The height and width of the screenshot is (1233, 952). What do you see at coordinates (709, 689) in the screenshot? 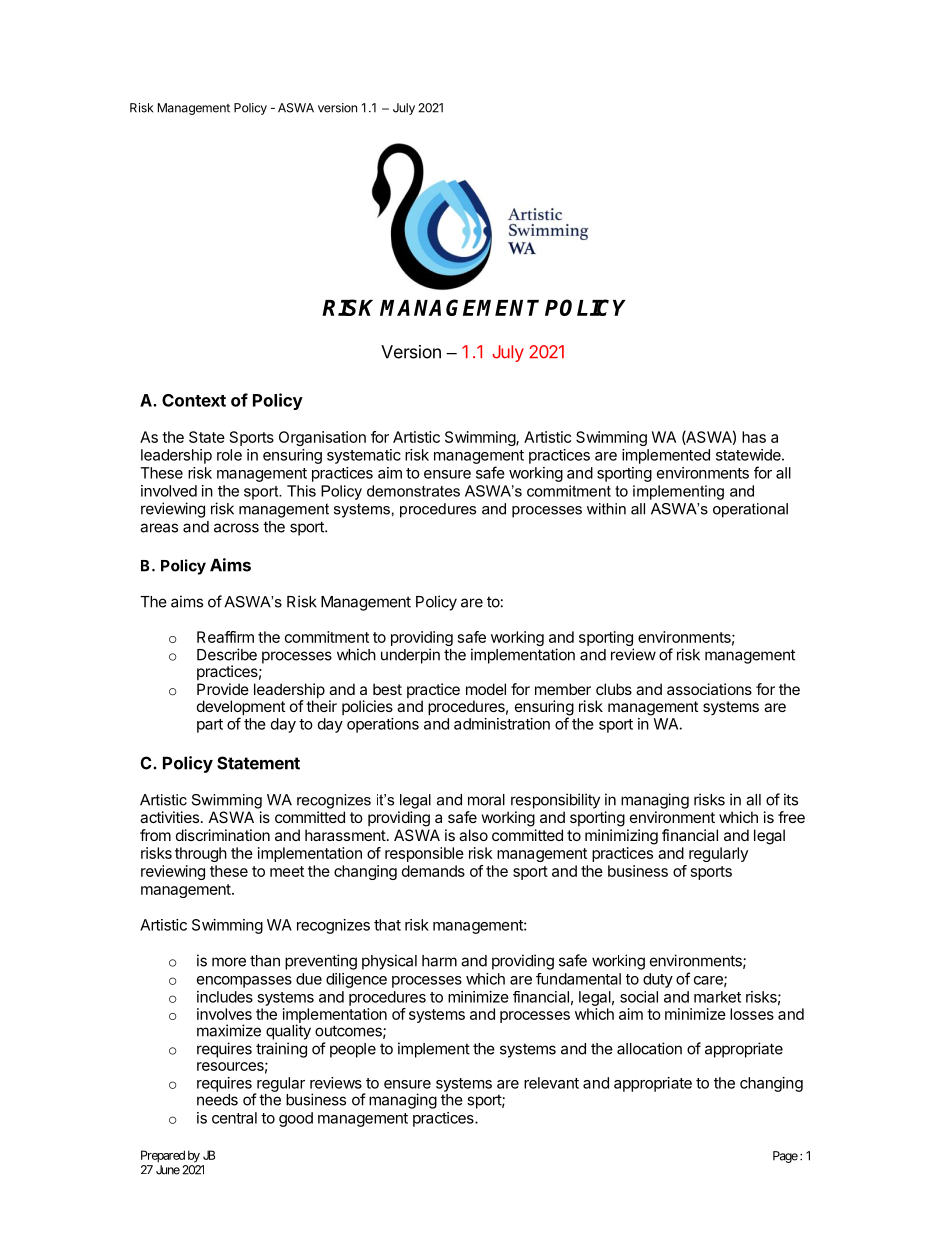
I see `associations` at bounding box center [709, 689].
